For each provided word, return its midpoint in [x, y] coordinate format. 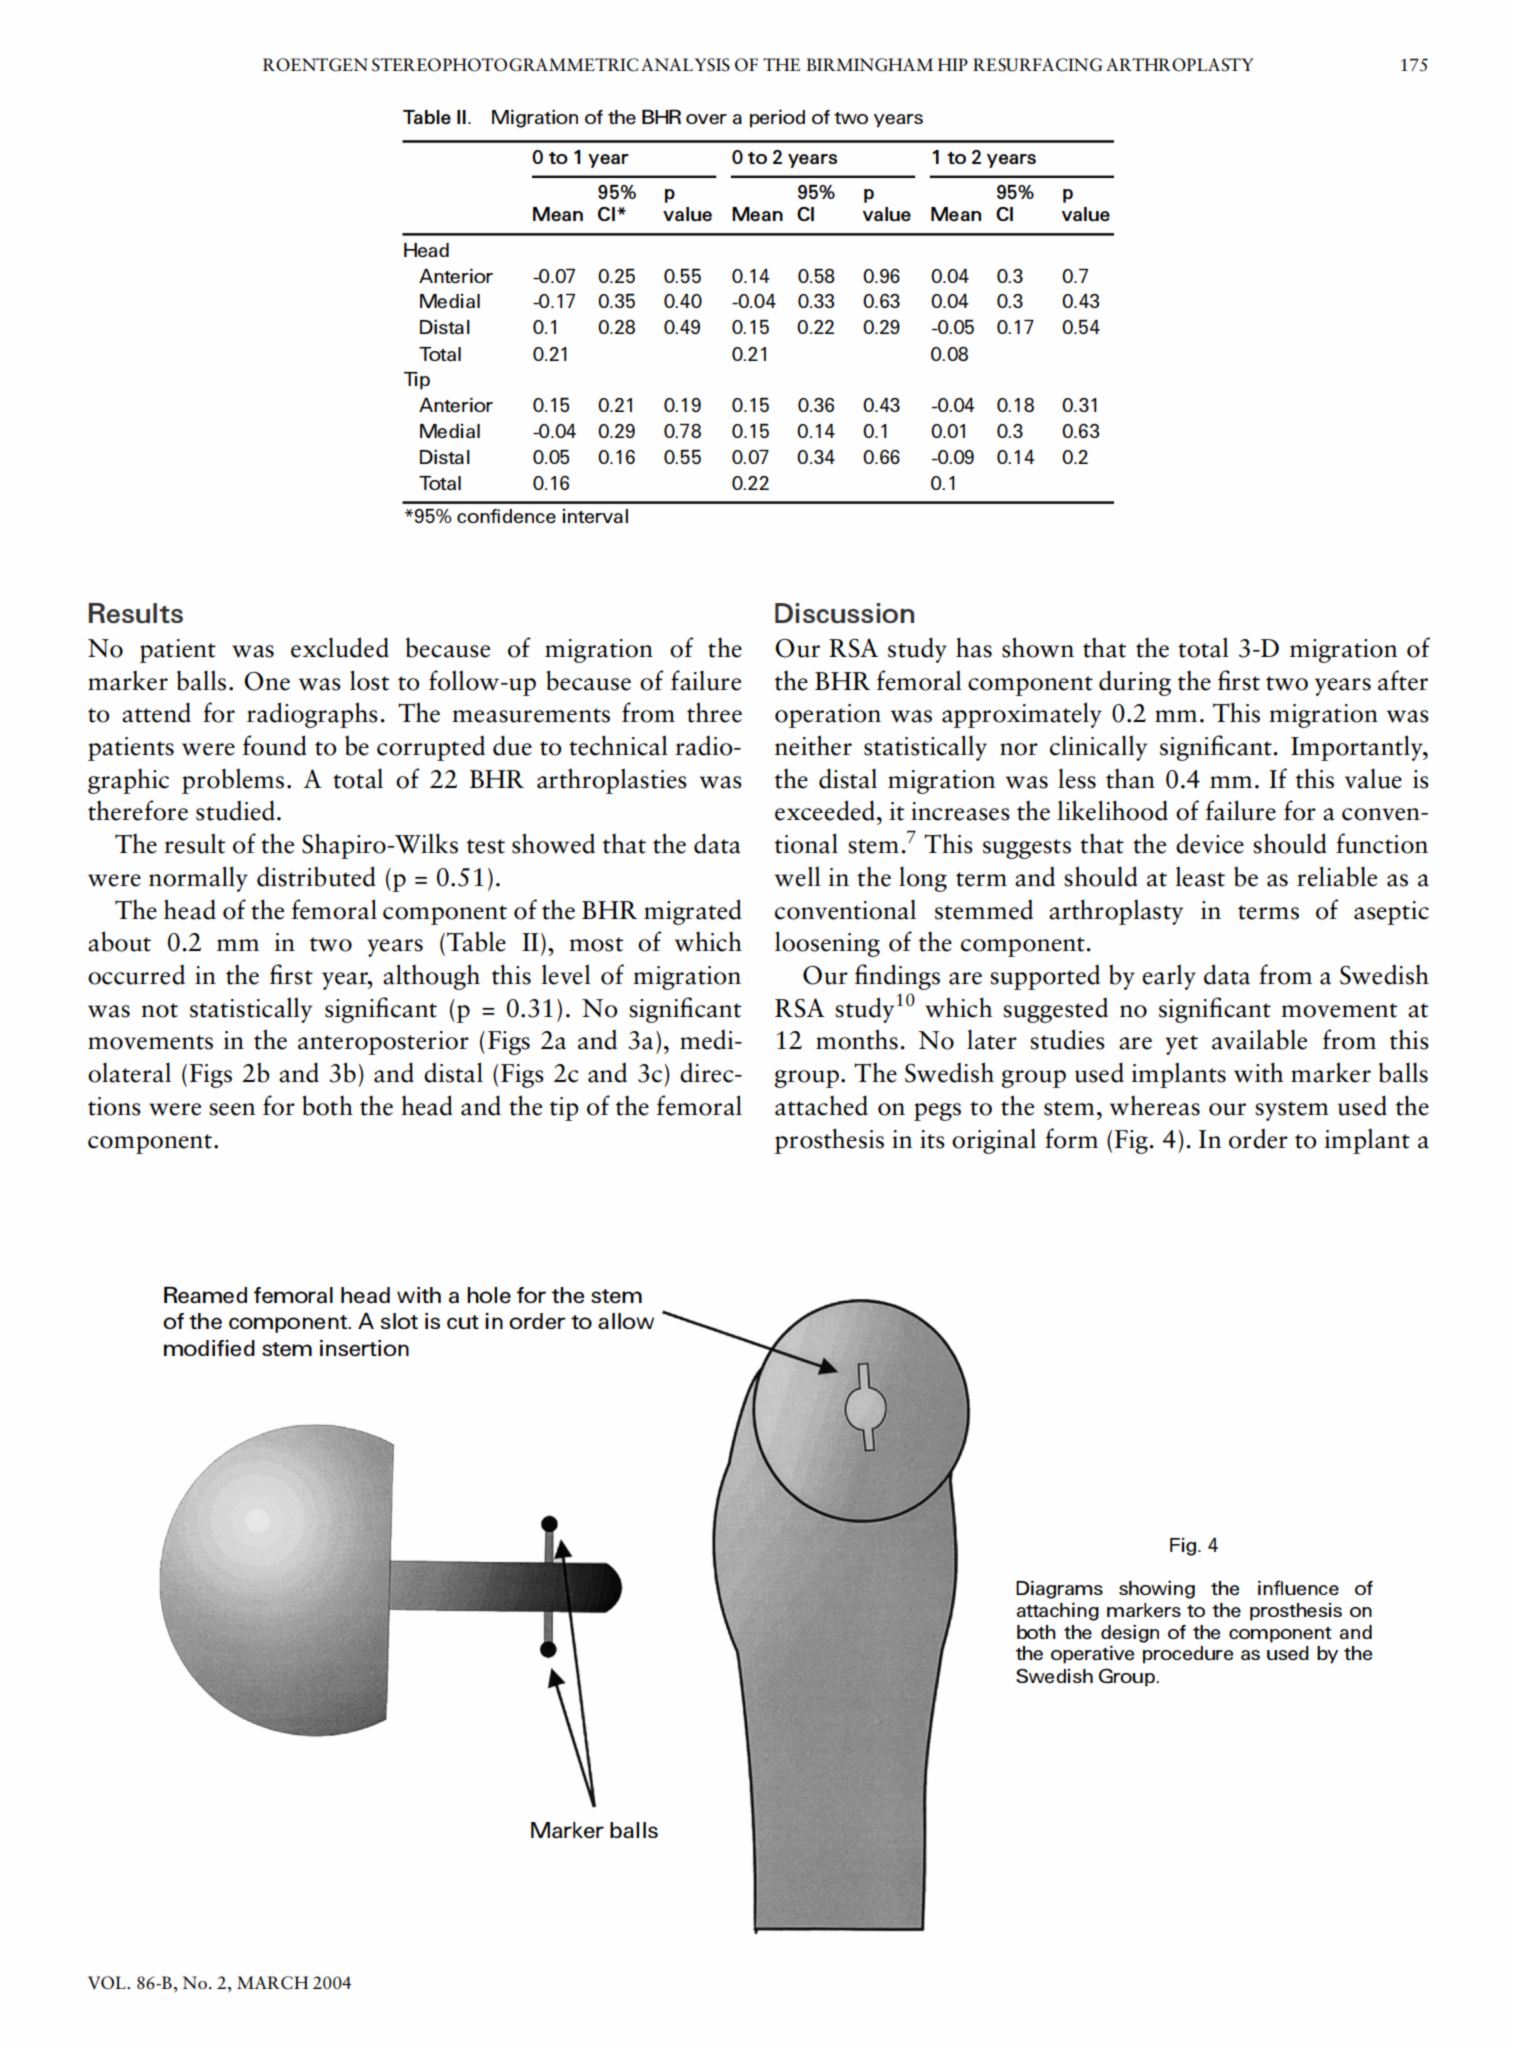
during [1135, 683]
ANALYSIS [685, 65]
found [275, 745]
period [777, 119]
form [1071, 1138]
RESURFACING [1037, 65]
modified [209, 1348]
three [714, 712]
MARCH [272, 1983]
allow [626, 1321]
